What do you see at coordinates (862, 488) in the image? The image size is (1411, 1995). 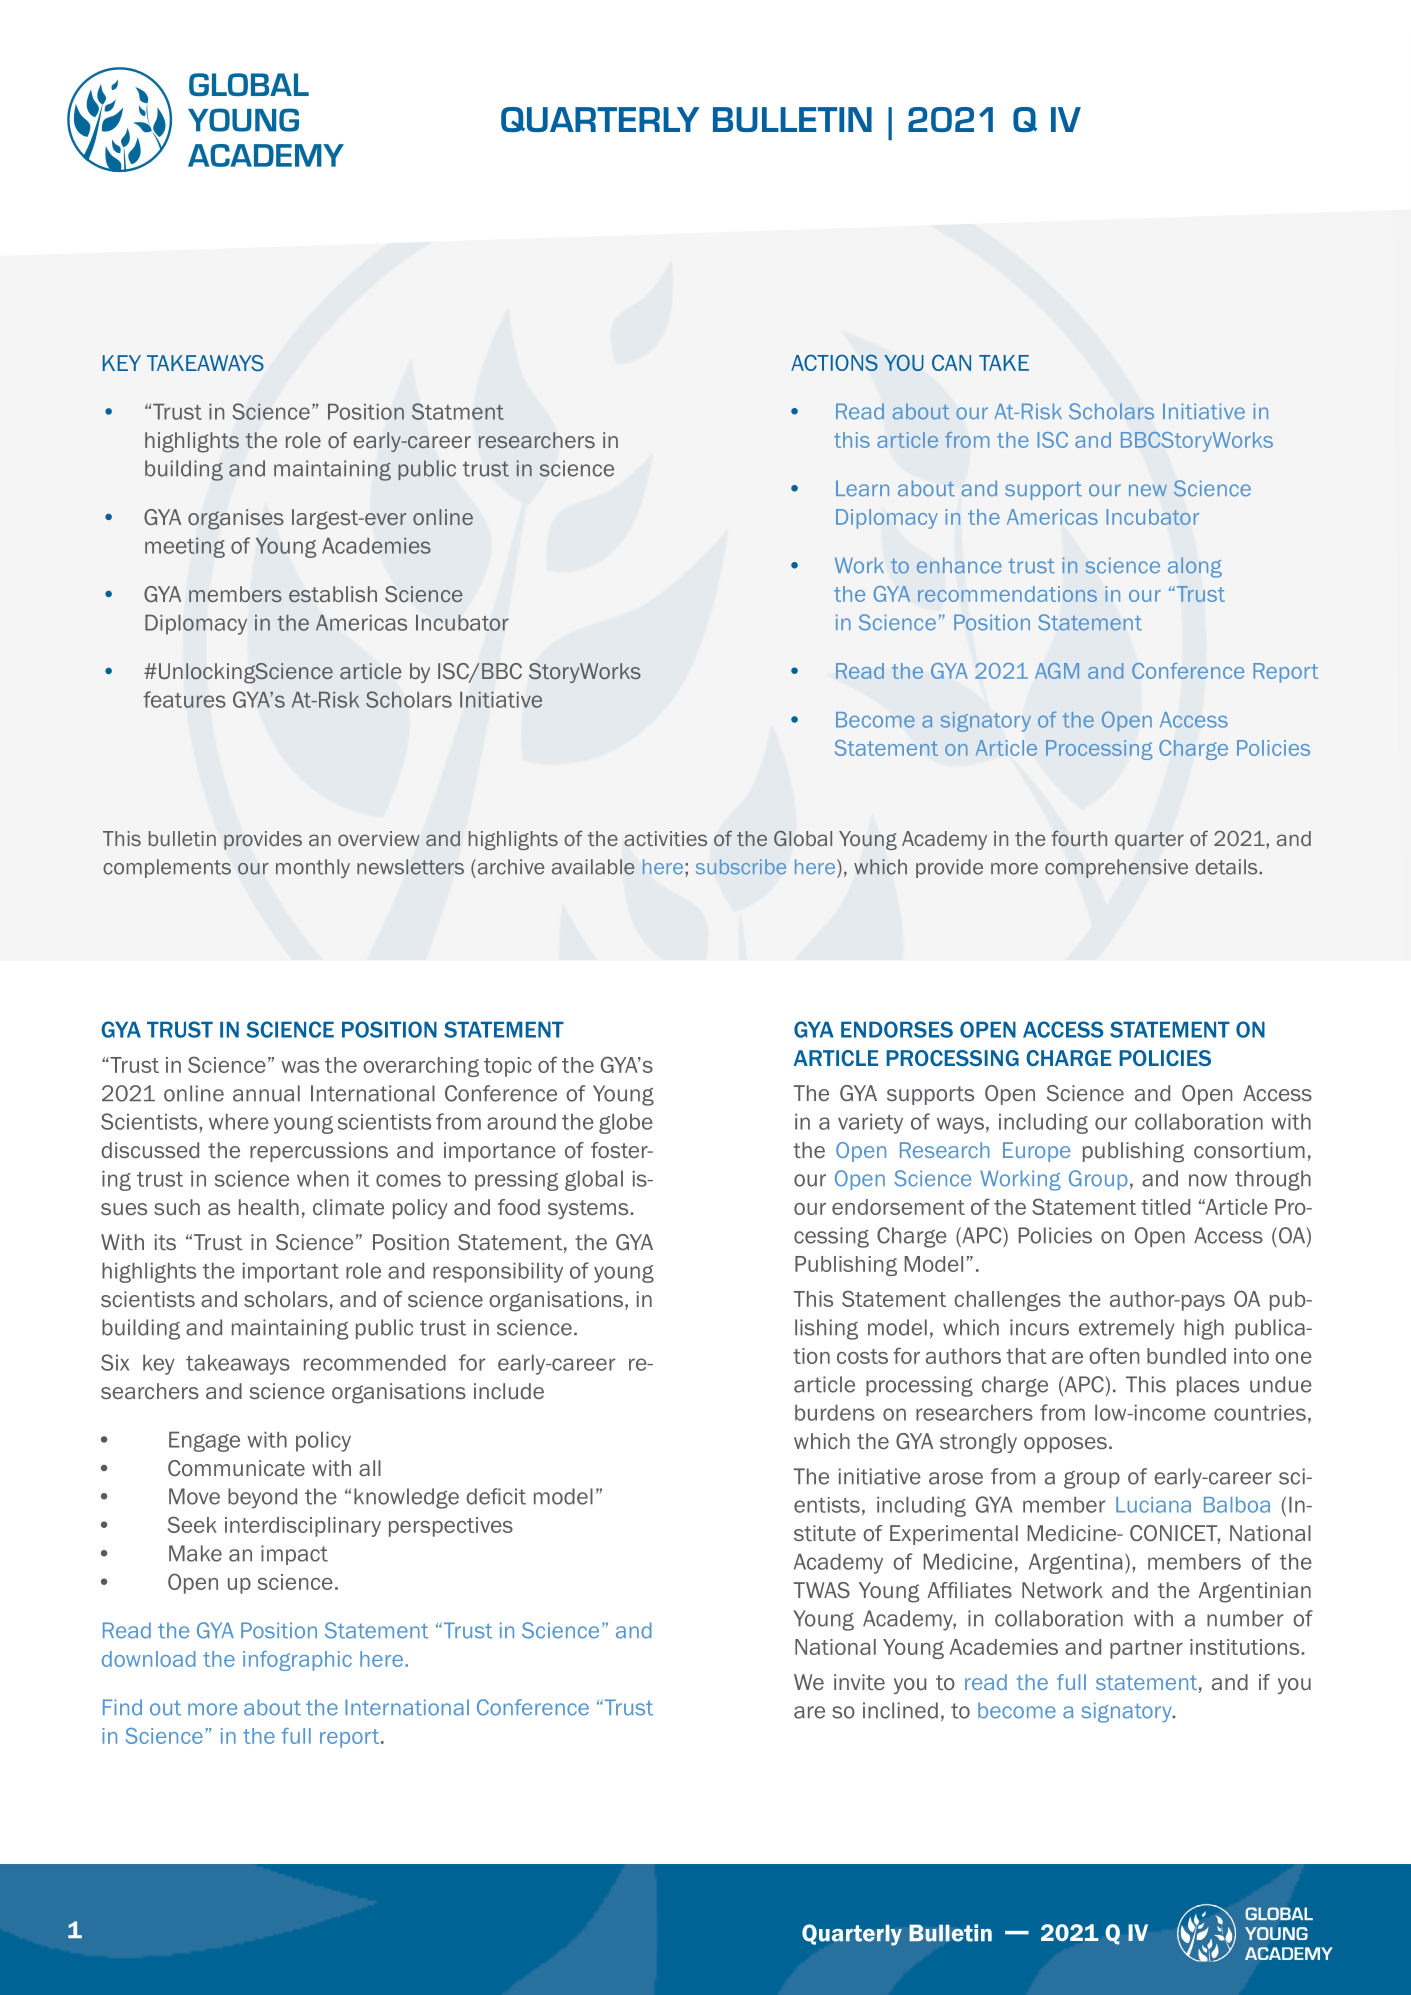 I see `Learn` at bounding box center [862, 488].
